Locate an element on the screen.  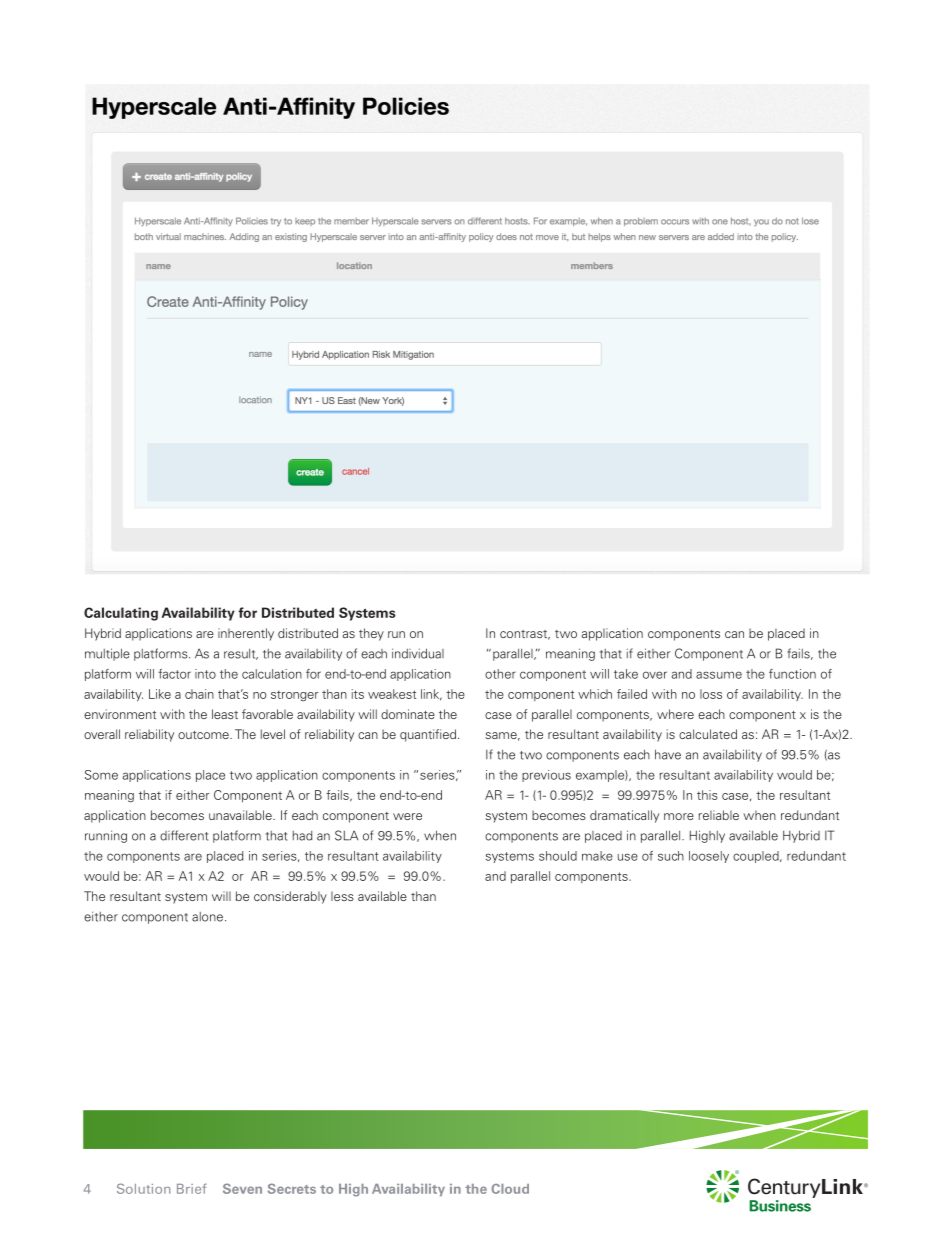
Brief is located at coordinates (192, 1188).
